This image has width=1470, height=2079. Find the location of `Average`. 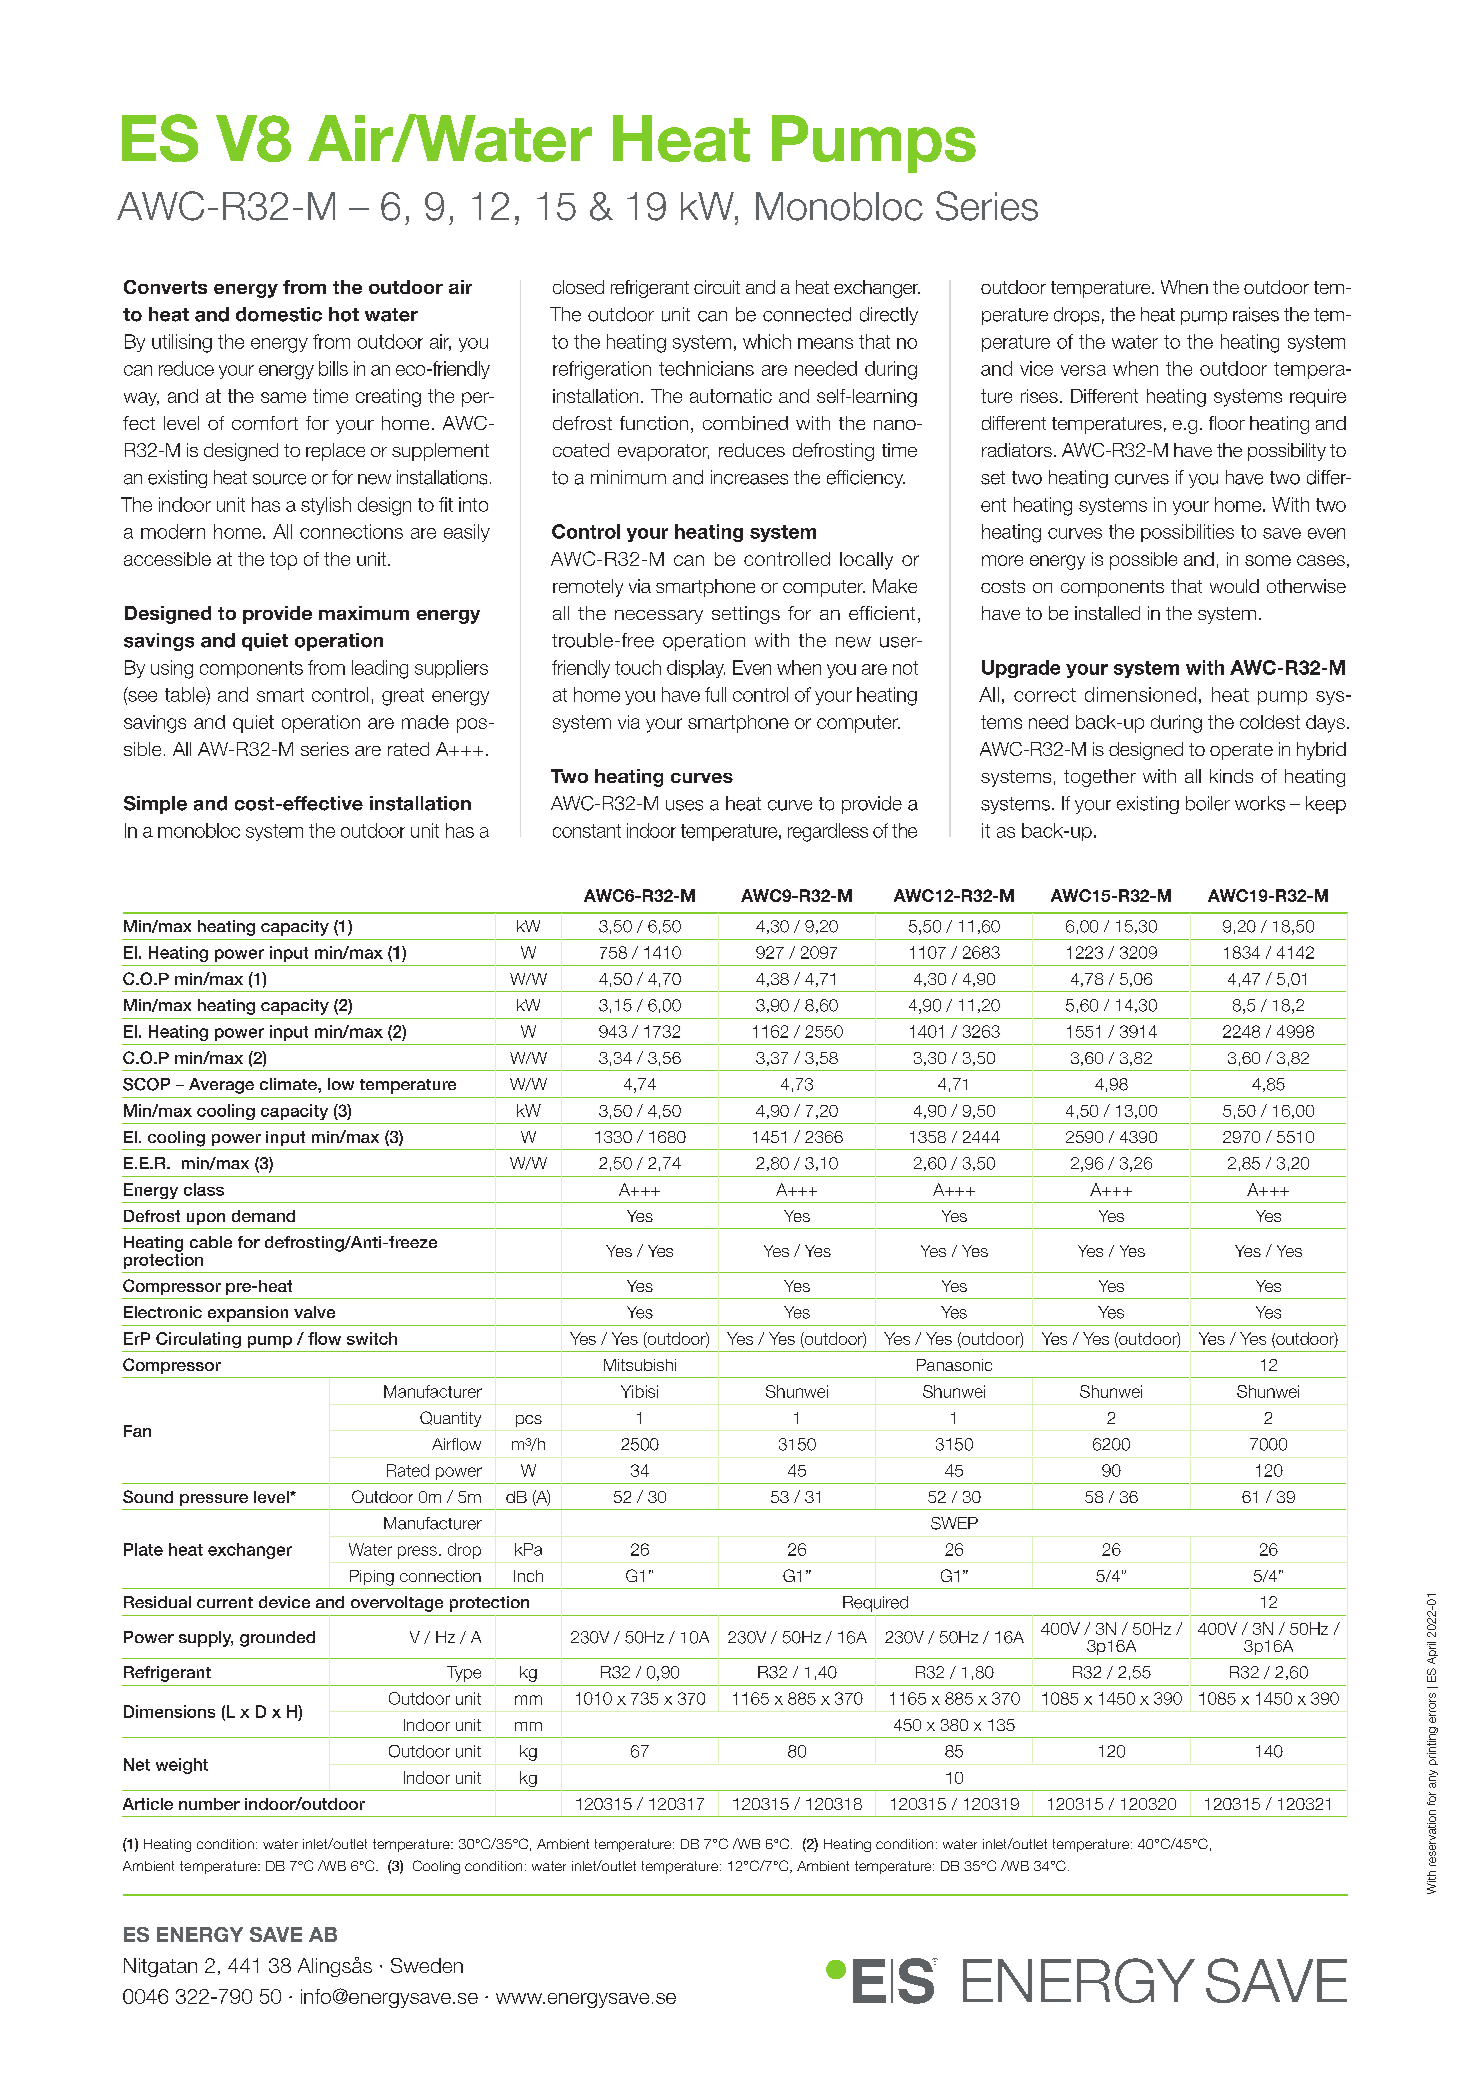

Average is located at coordinates (221, 1086).
